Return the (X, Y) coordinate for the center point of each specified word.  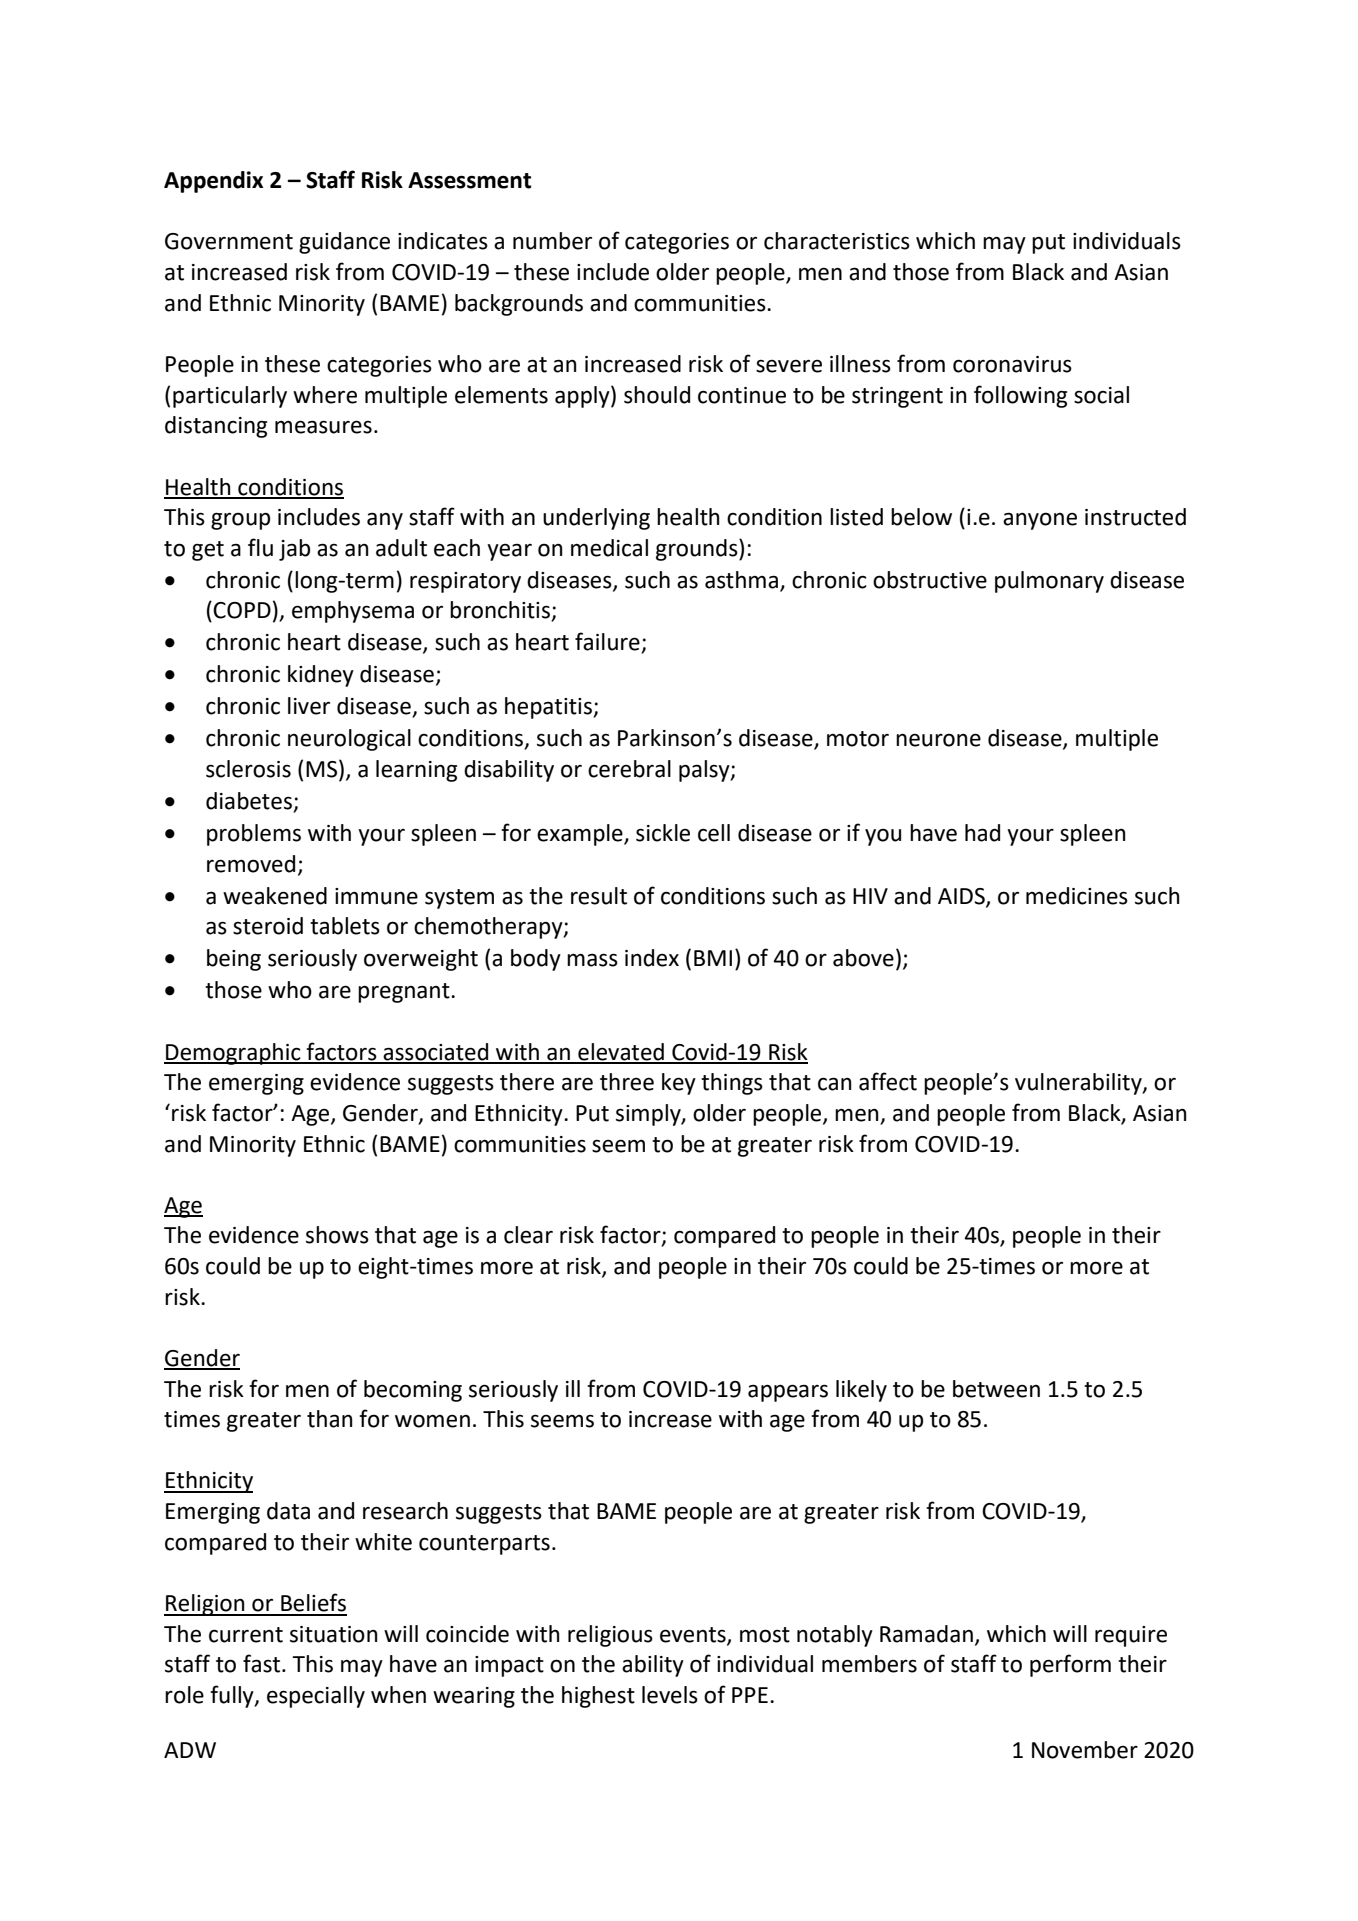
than (330, 1419)
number (552, 241)
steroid (268, 926)
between (996, 1389)
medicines (1077, 896)
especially (316, 1697)
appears (788, 1393)
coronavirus (1012, 364)
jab (294, 550)
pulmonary (1049, 582)
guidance (344, 243)
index (652, 958)
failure (608, 642)
